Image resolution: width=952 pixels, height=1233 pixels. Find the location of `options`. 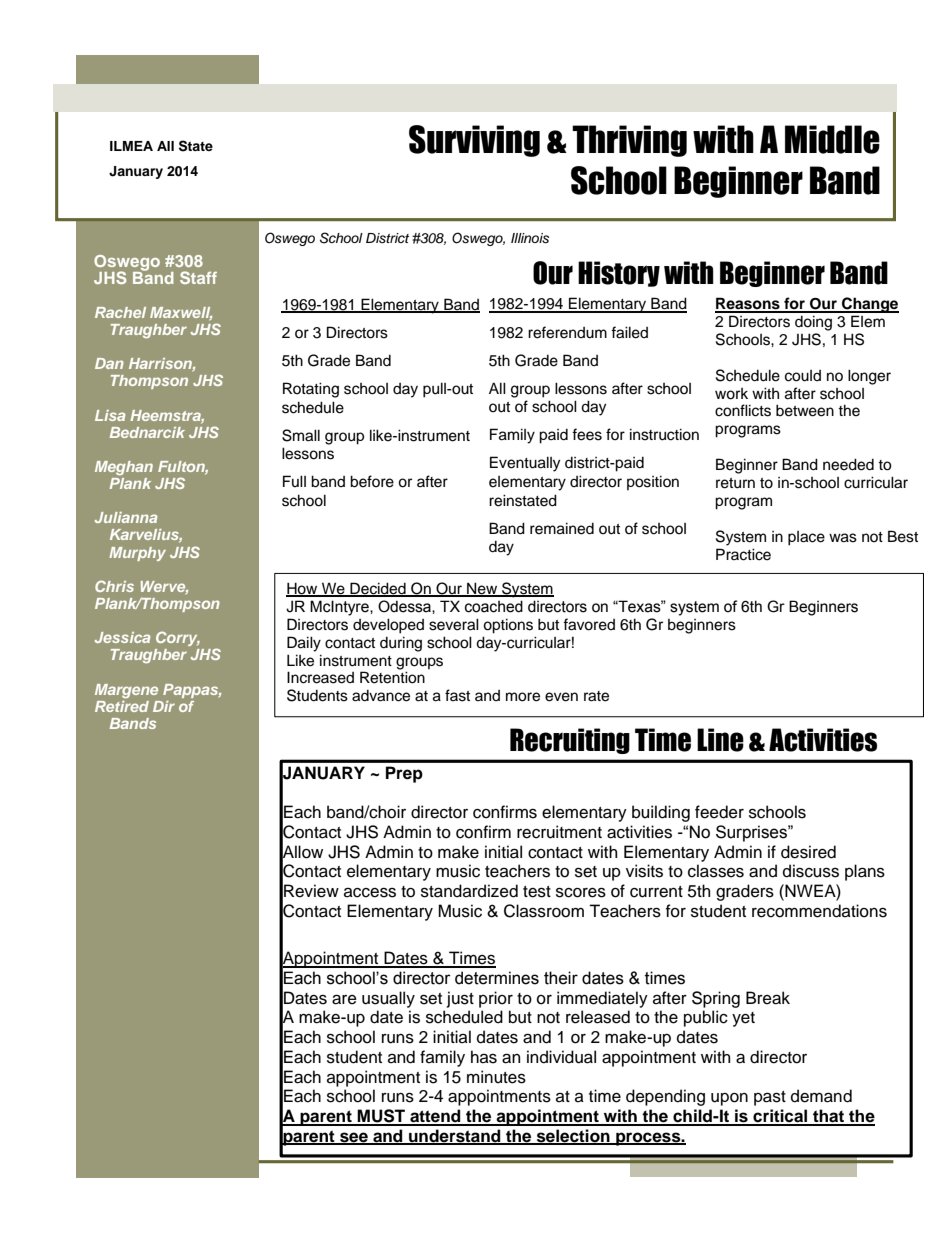

options is located at coordinates (508, 626).
